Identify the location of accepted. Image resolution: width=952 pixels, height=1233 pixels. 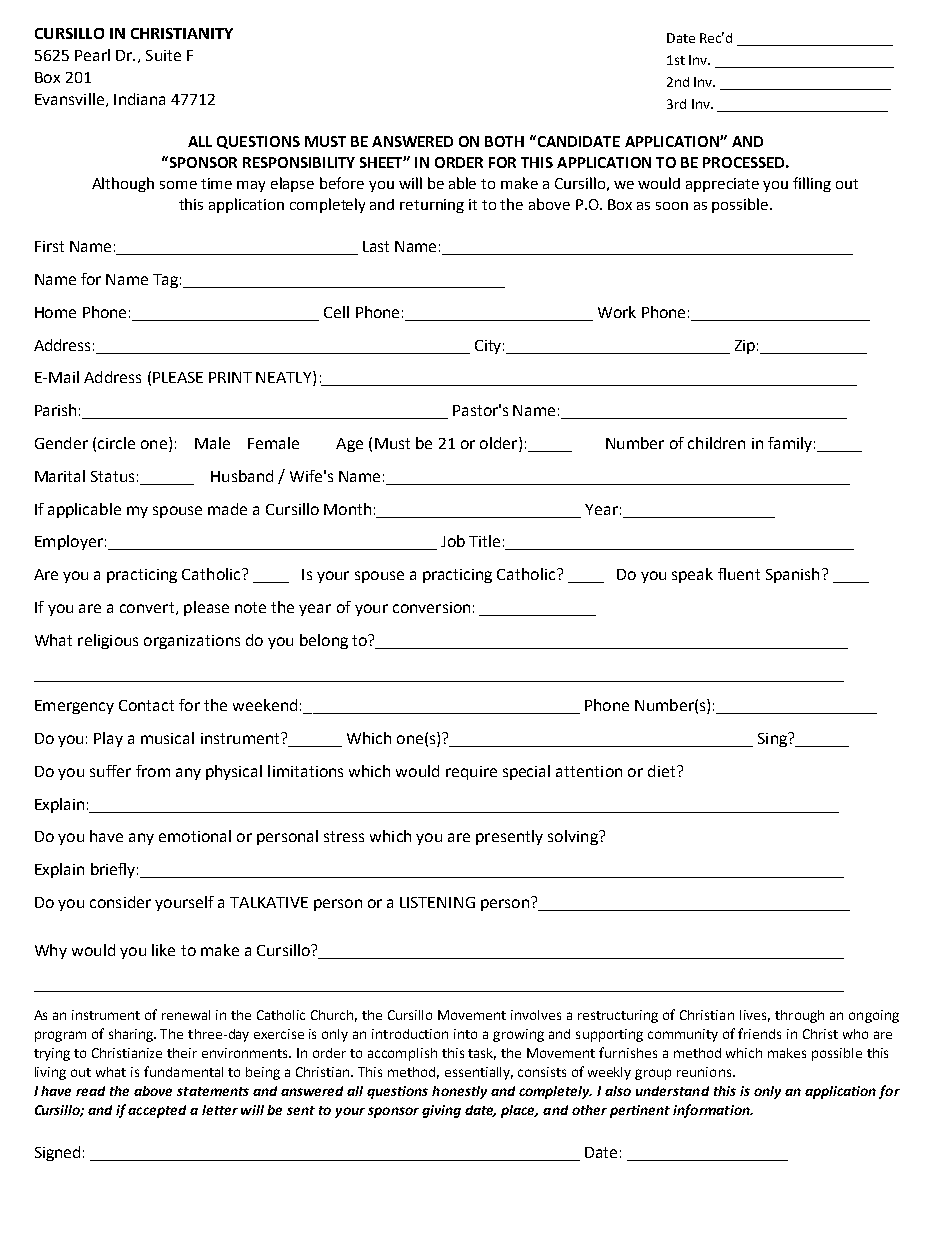
(157, 1111).
